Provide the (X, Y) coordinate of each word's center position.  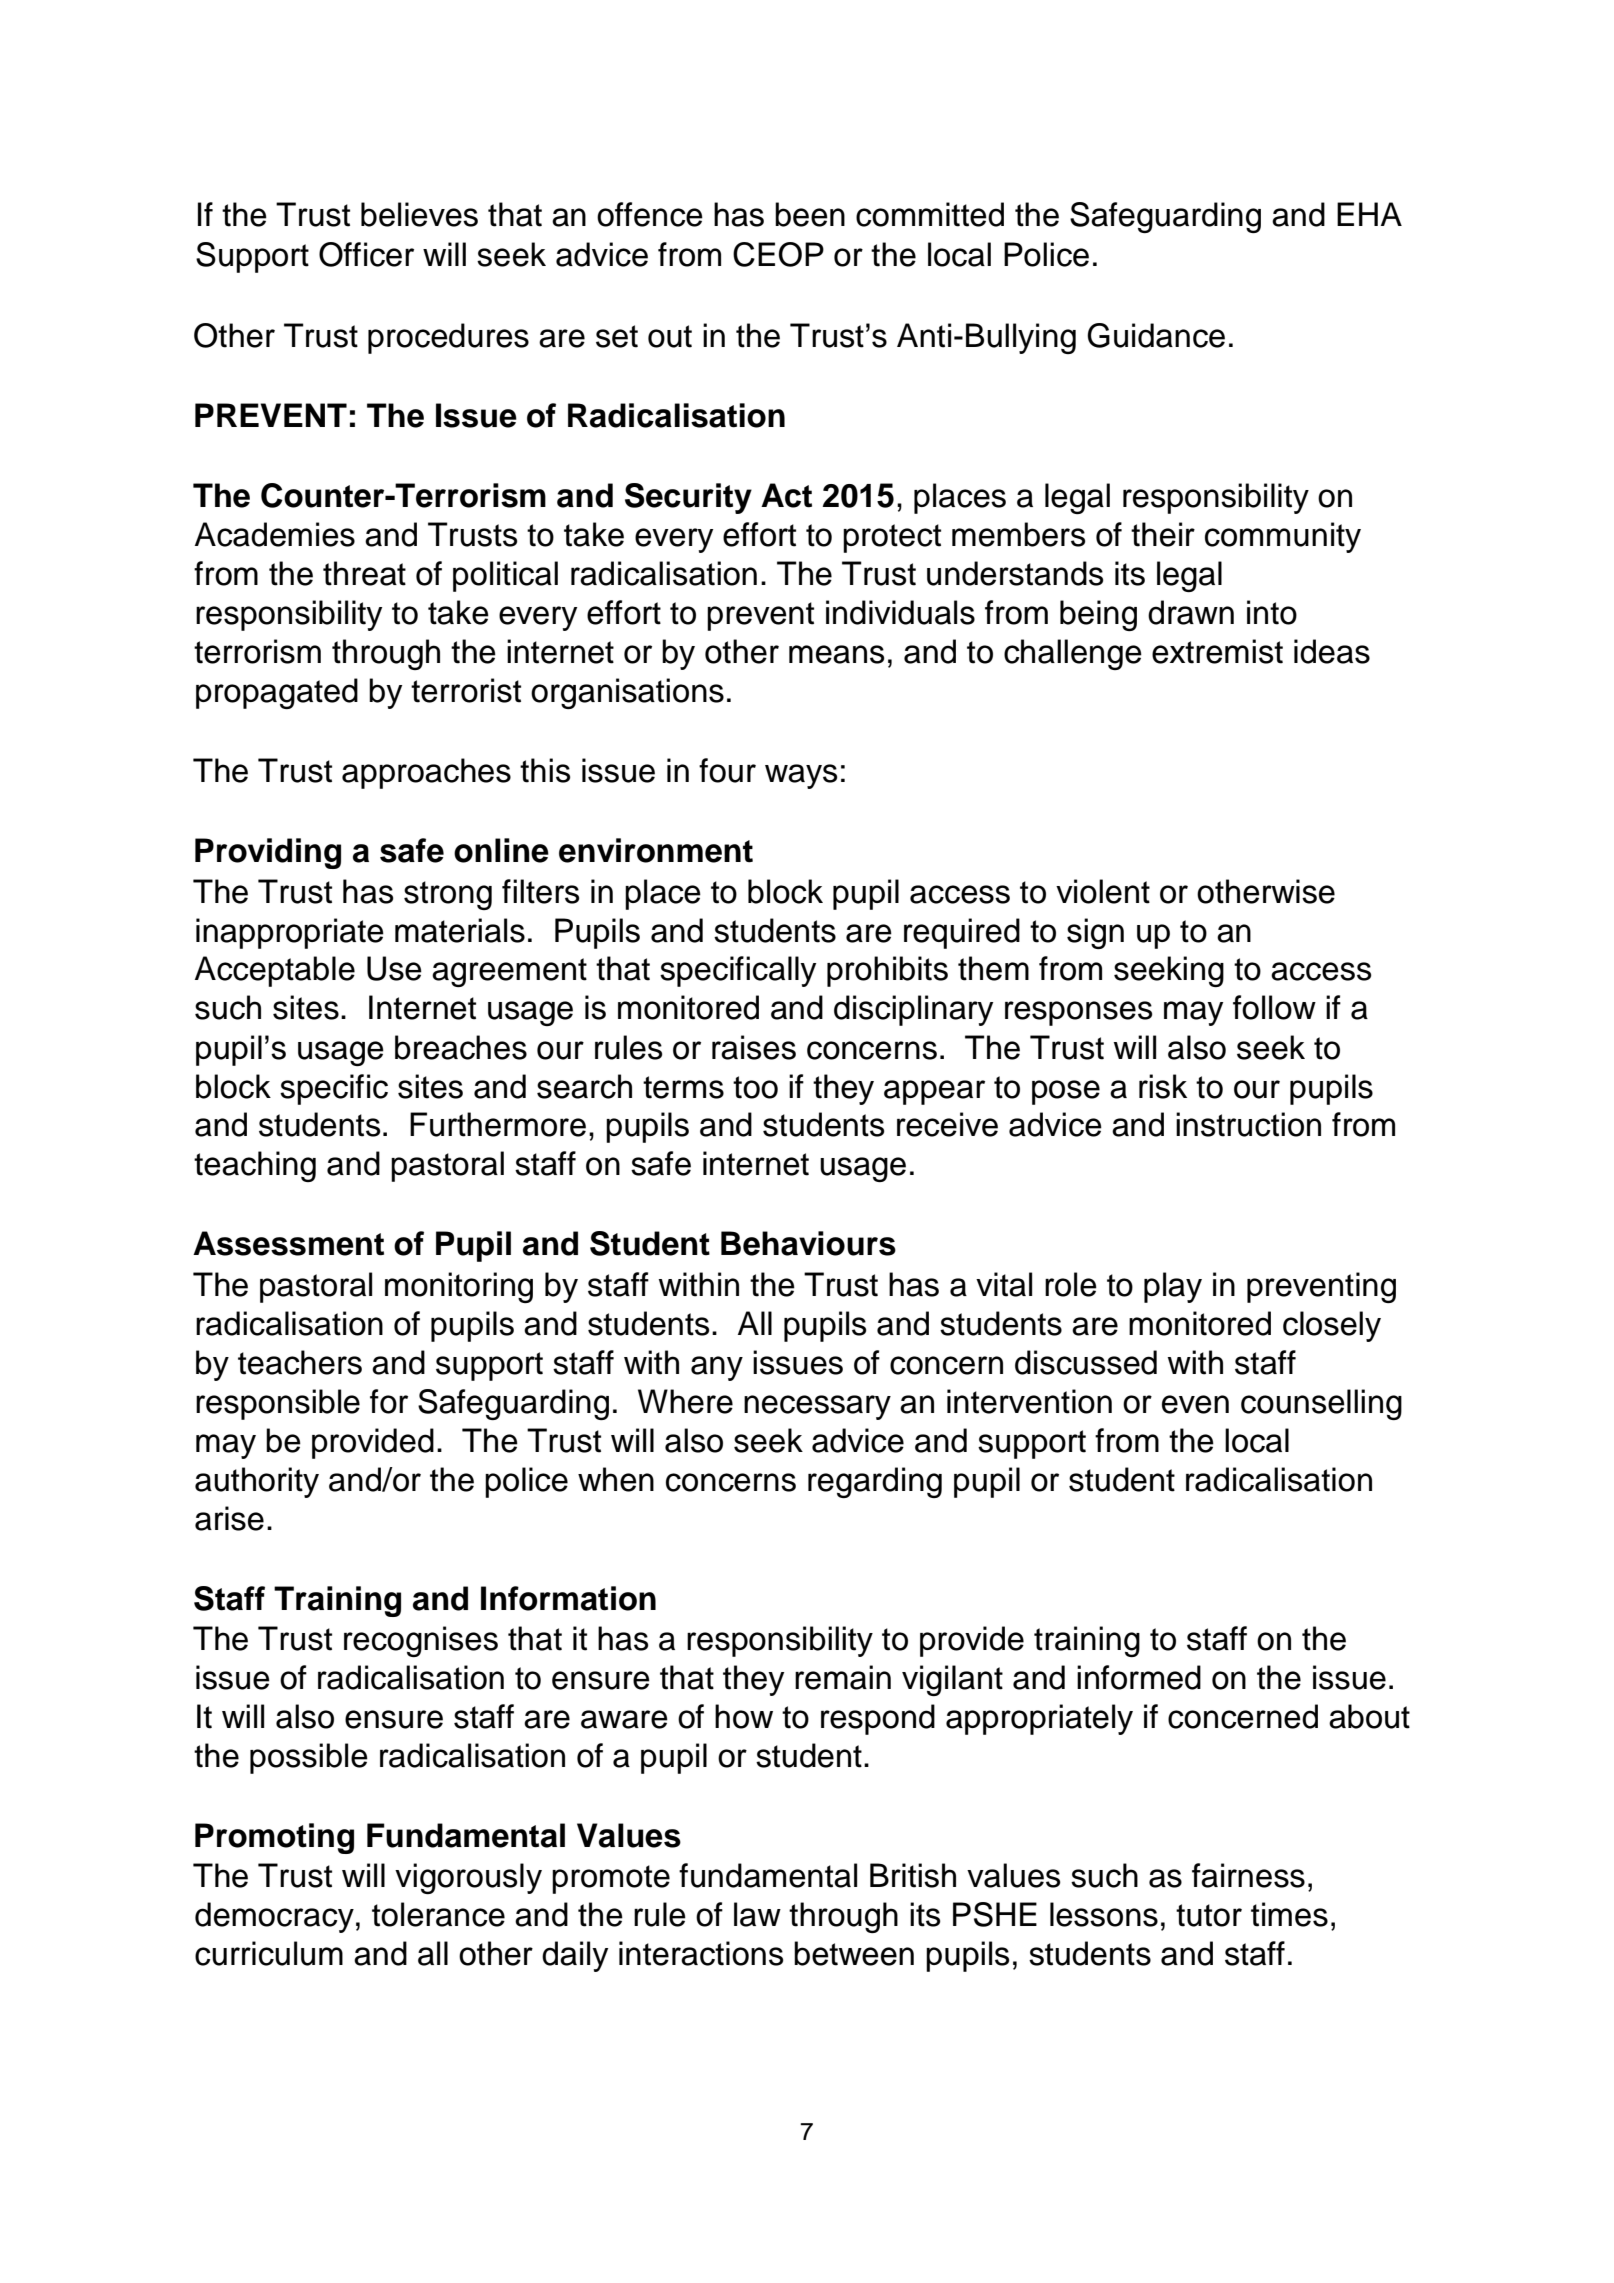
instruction (1248, 1124)
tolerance (438, 1914)
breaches (461, 1047)
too (755, 1087)
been (810, 214)
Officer (366, 254)
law (757, 1914)
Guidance (1156, 335)
